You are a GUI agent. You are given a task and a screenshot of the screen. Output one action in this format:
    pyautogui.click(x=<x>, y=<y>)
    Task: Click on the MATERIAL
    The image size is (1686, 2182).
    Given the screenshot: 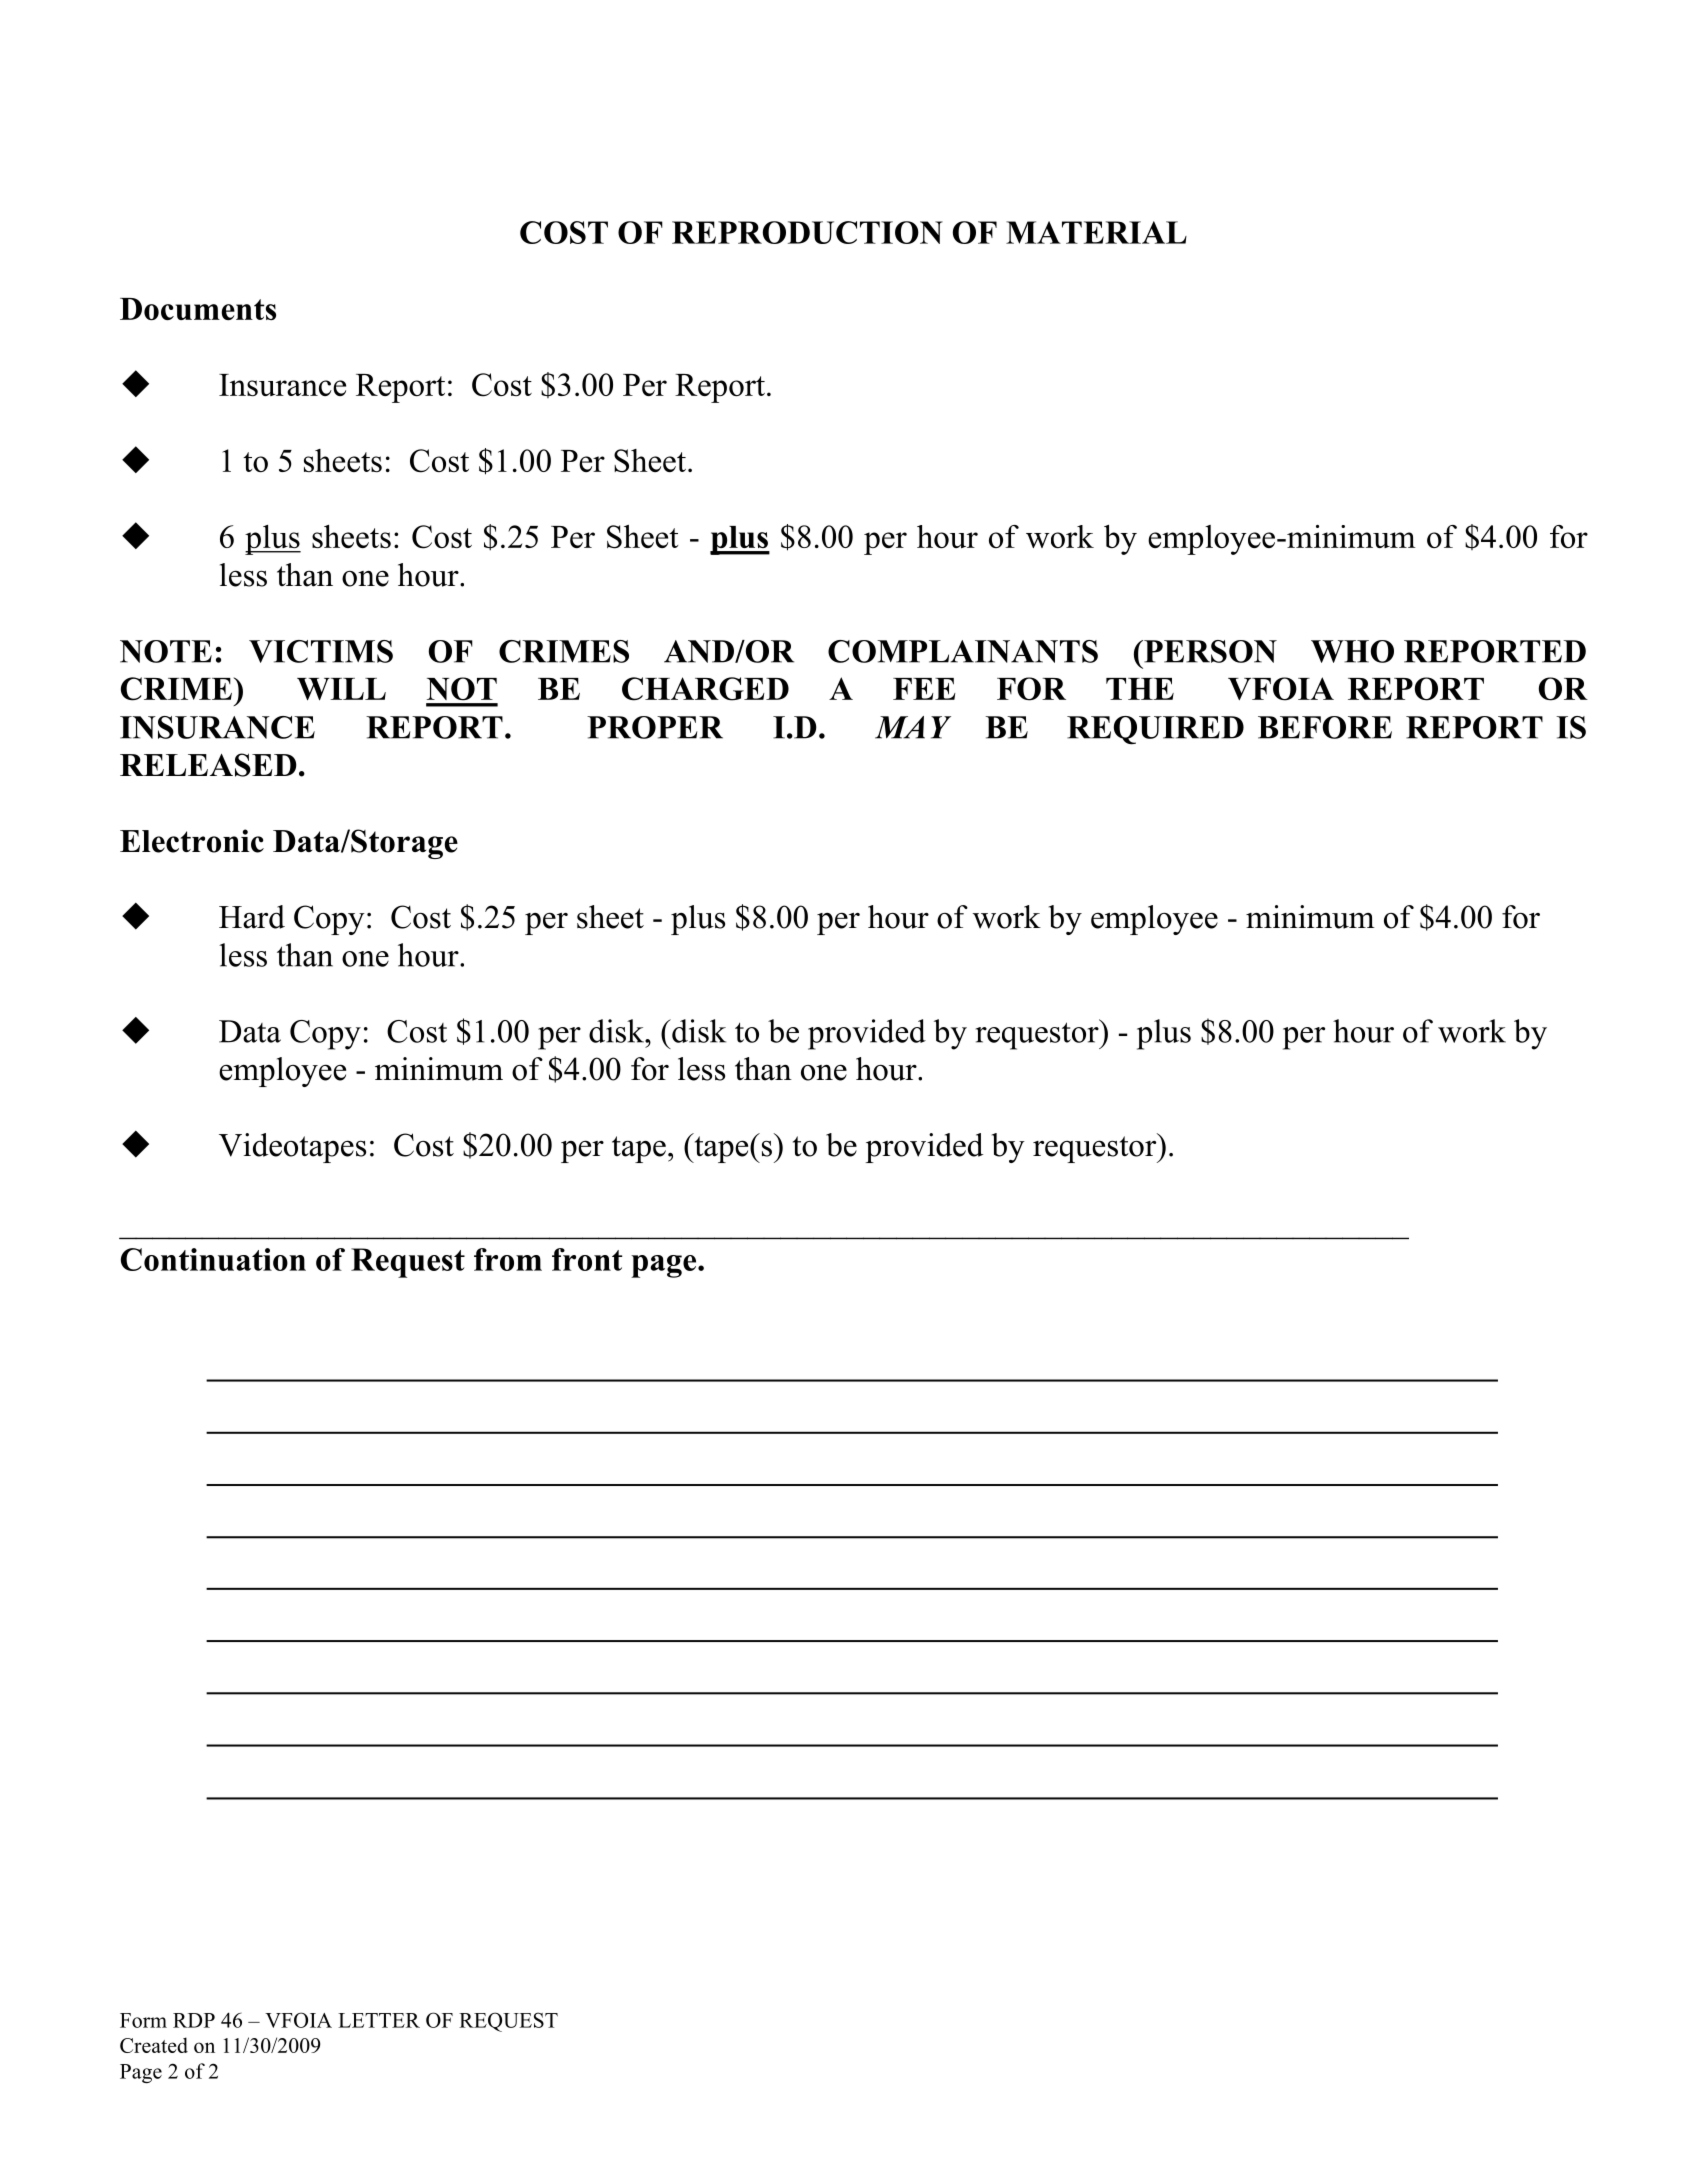 What is the action you would take?
    pyautogui.click(x=1096, y=232)
